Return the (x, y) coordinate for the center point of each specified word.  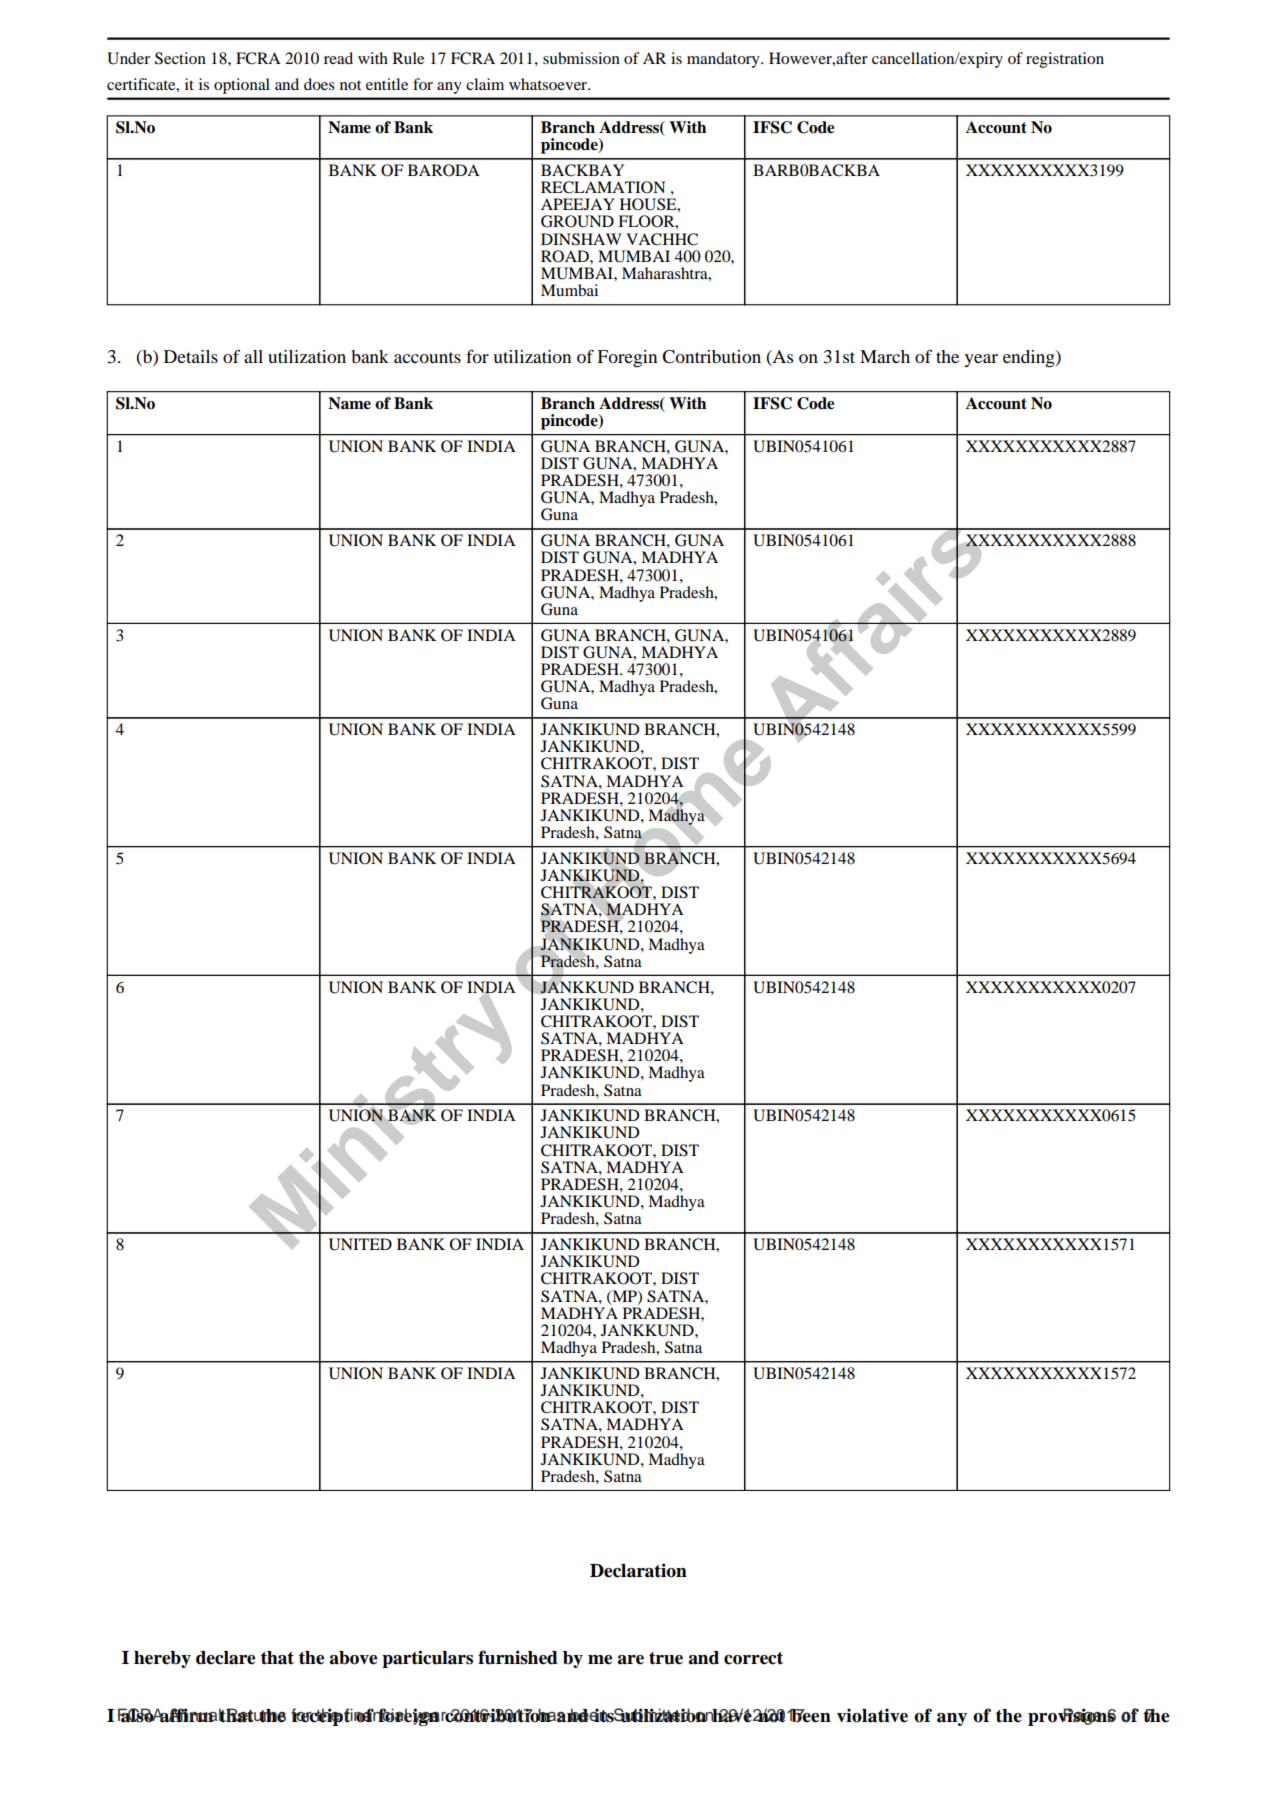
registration (1065, 60)
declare (225, 1658)
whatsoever (549, 84)
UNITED (360, 1244)
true (666, 1658)
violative (872, 1715)
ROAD (566, 256)
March (885, 356)
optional (242, 86)
